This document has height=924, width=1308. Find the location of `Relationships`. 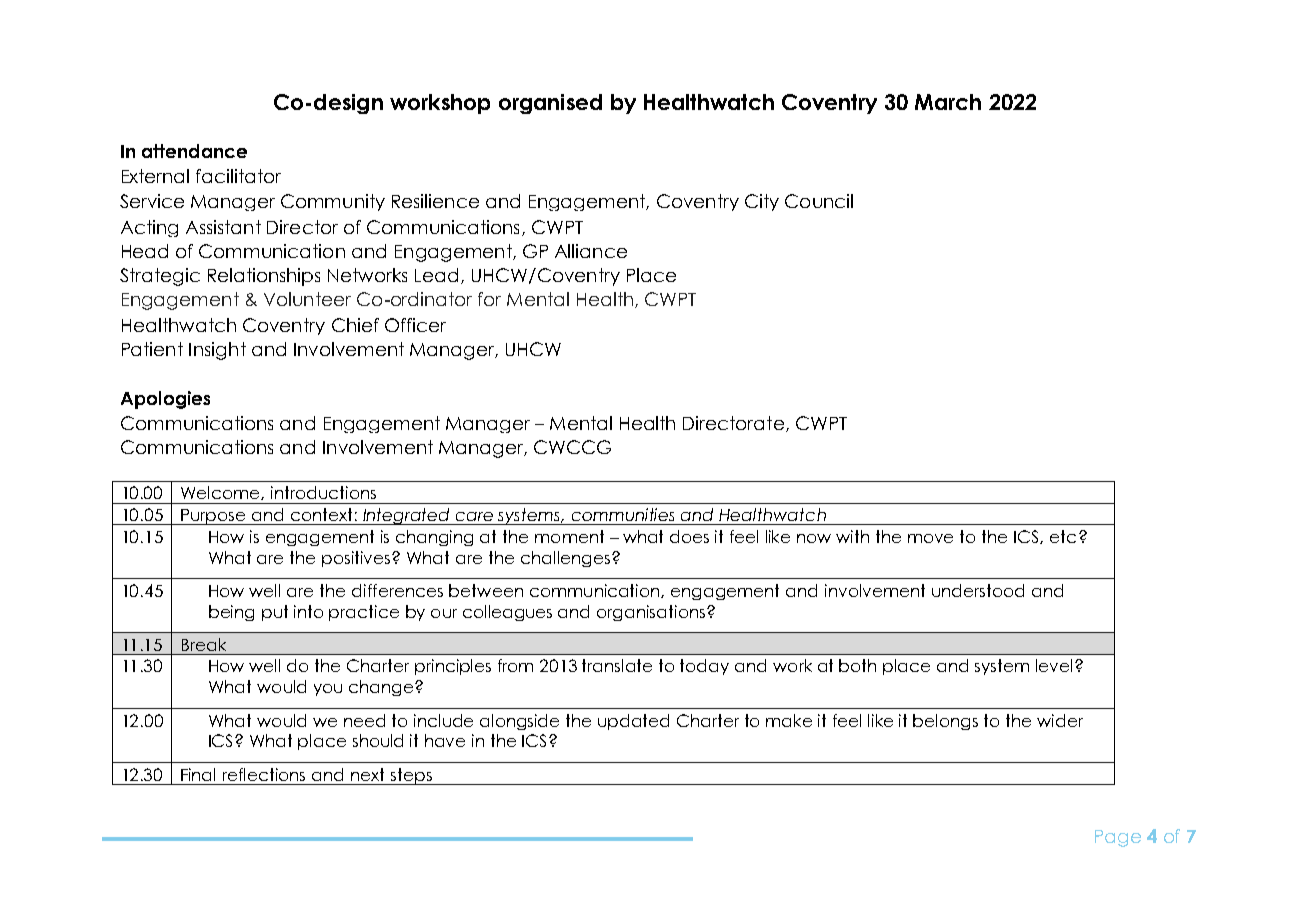

Relationships is located at coordinates (264, 277).
